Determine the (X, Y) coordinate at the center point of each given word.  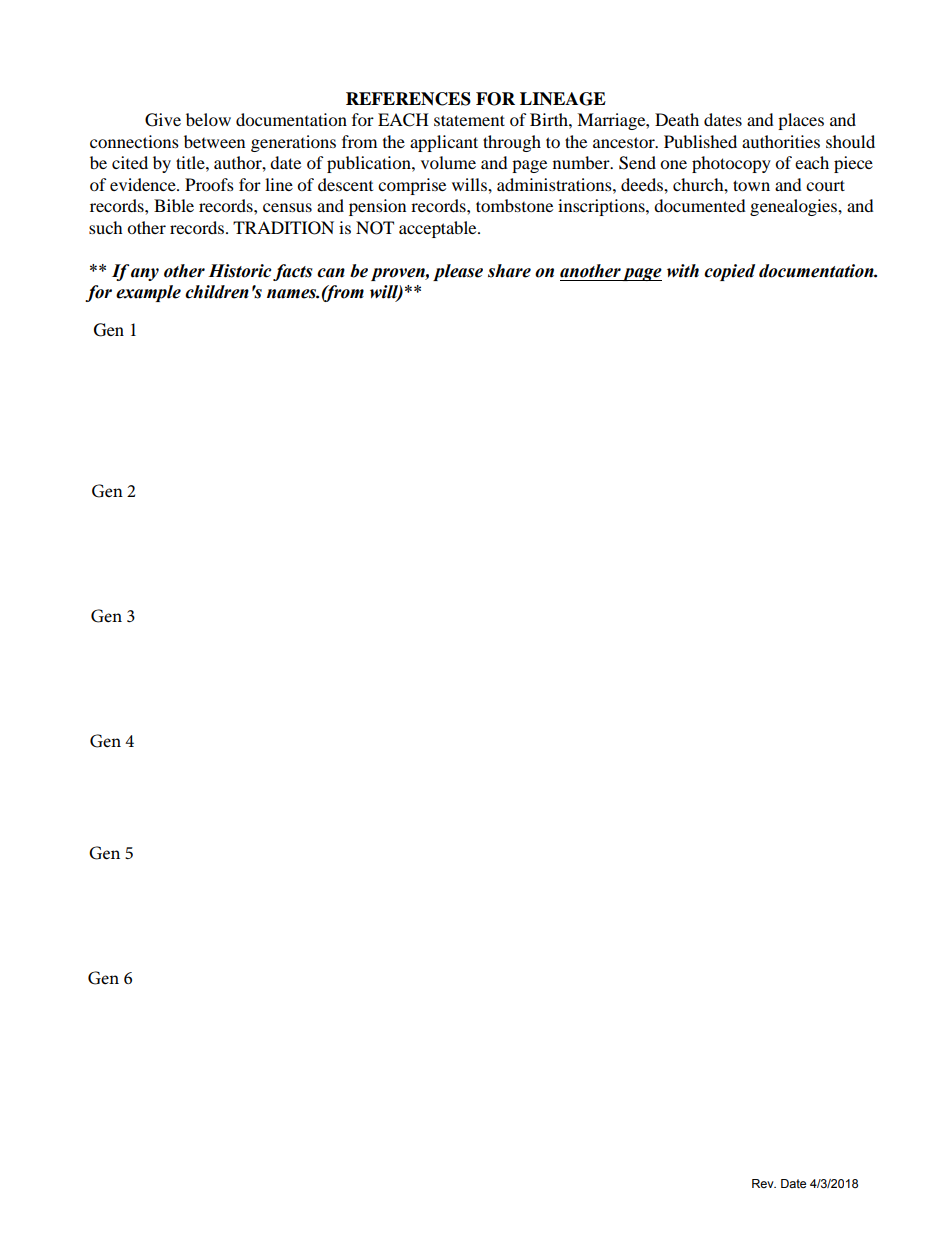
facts (293, 272)
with (683, 271)
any (145, 274)
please (458, 272)
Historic (239, 271)
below (208, 119)
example (148, 293)
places (801, 121)
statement (469, 120)
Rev (764, 1183)
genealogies (794, 207)
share (509, 271)
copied (729, 272)
